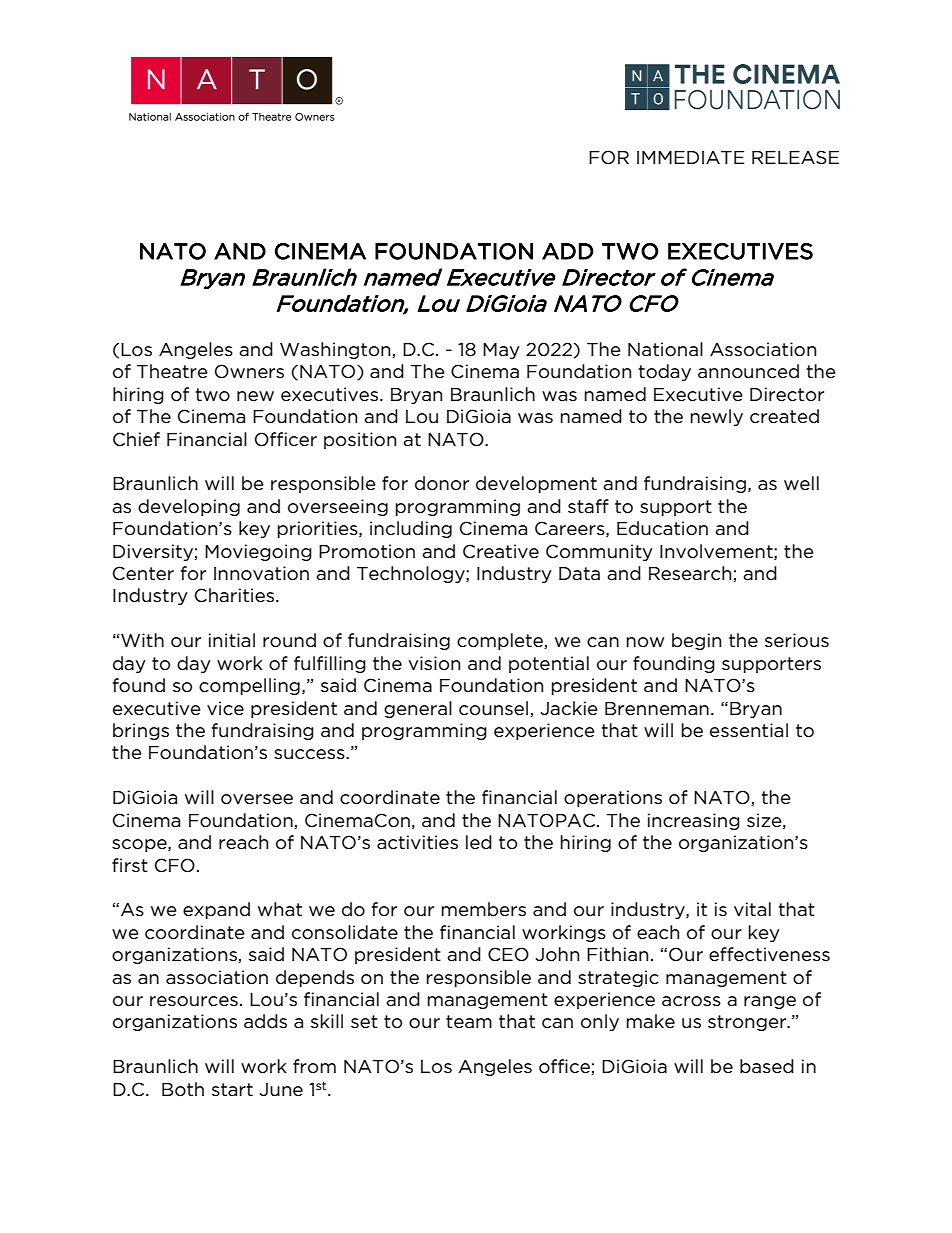  What do you see at coordinates (795, 157) in the screenshot?
I see `RELEASE` at bounding box center [795, 157].
